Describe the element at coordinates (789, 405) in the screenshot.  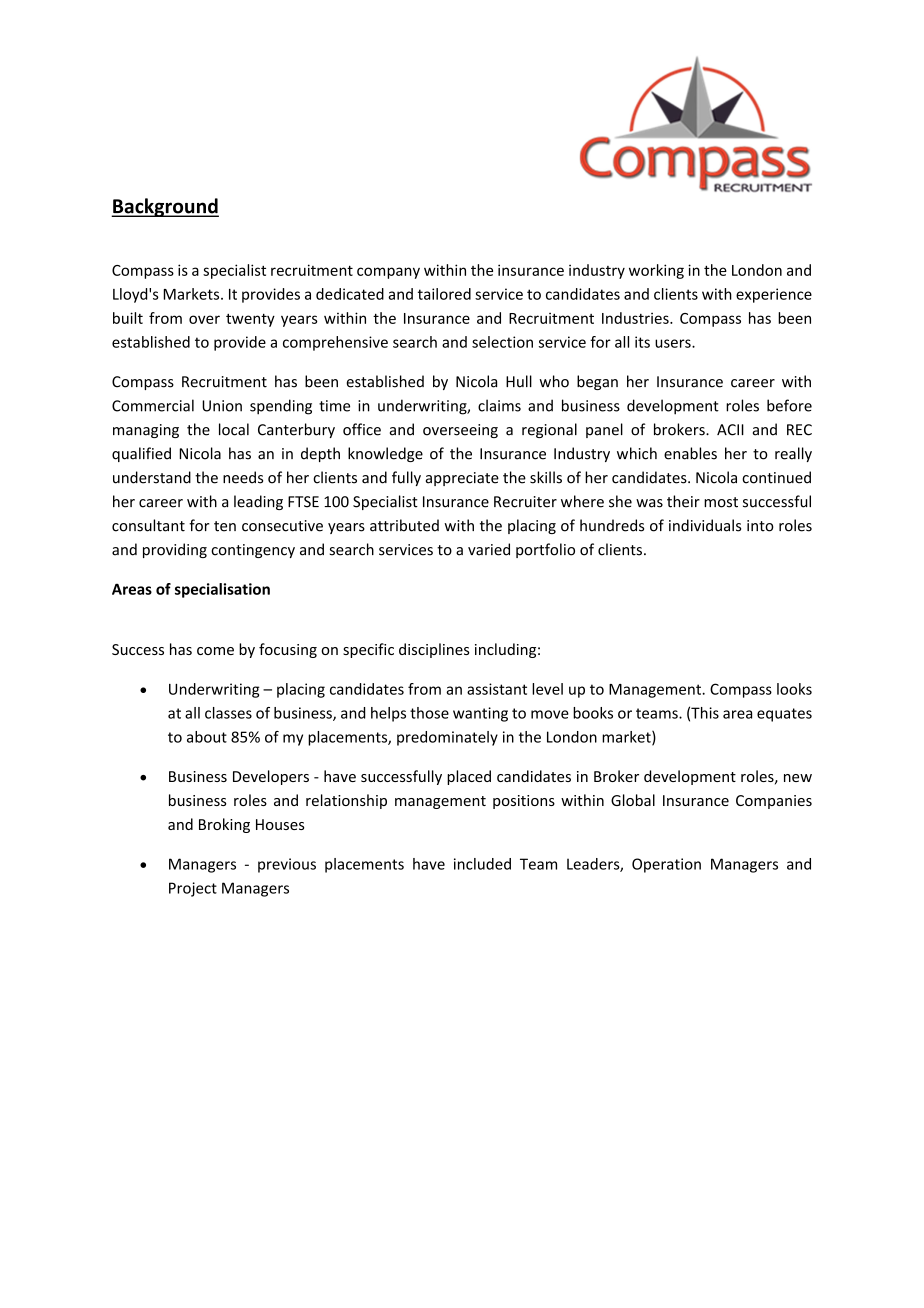
I see `before` at that location.
